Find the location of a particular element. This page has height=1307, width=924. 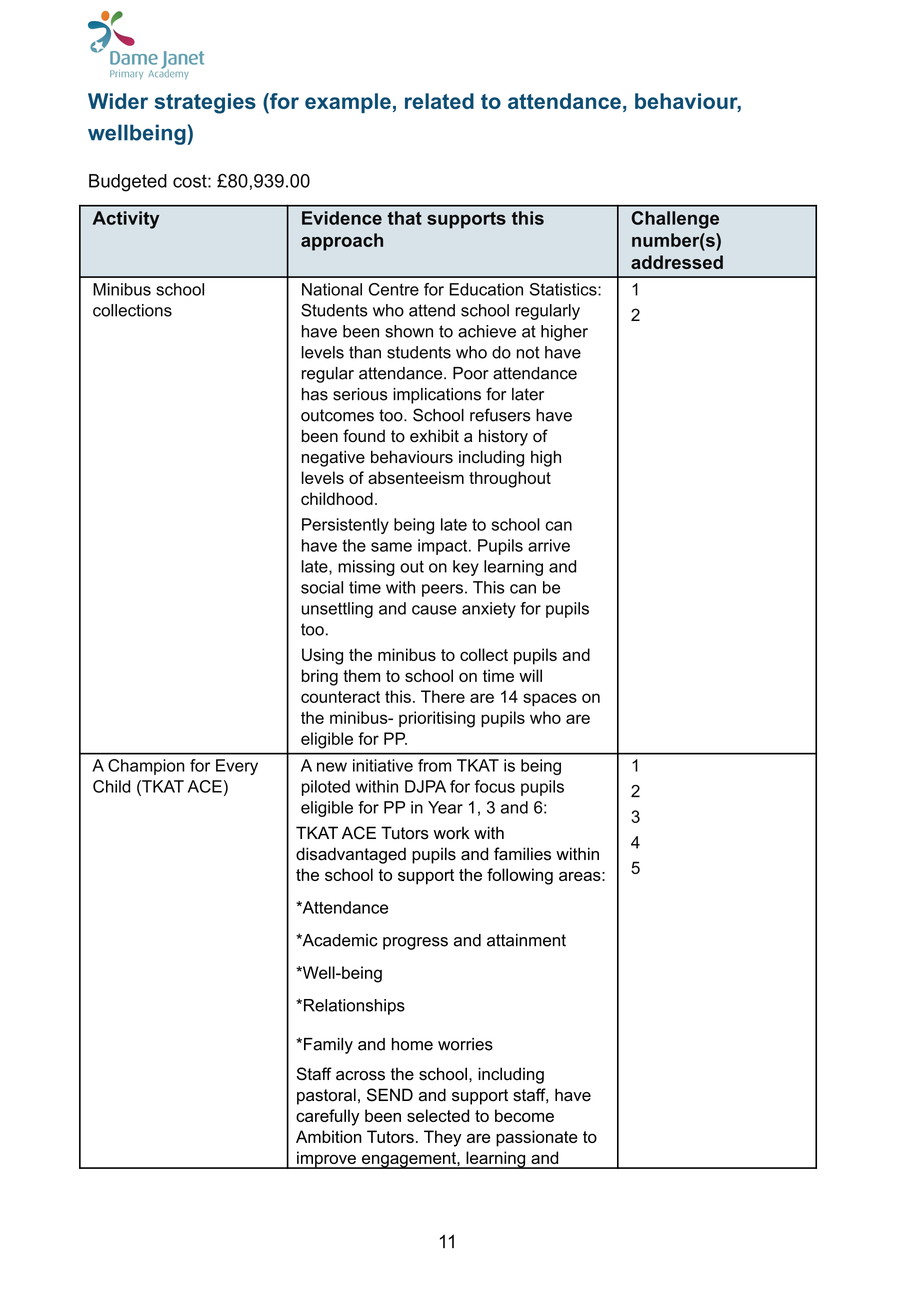

strategies is located at coordinates (205, 103).
